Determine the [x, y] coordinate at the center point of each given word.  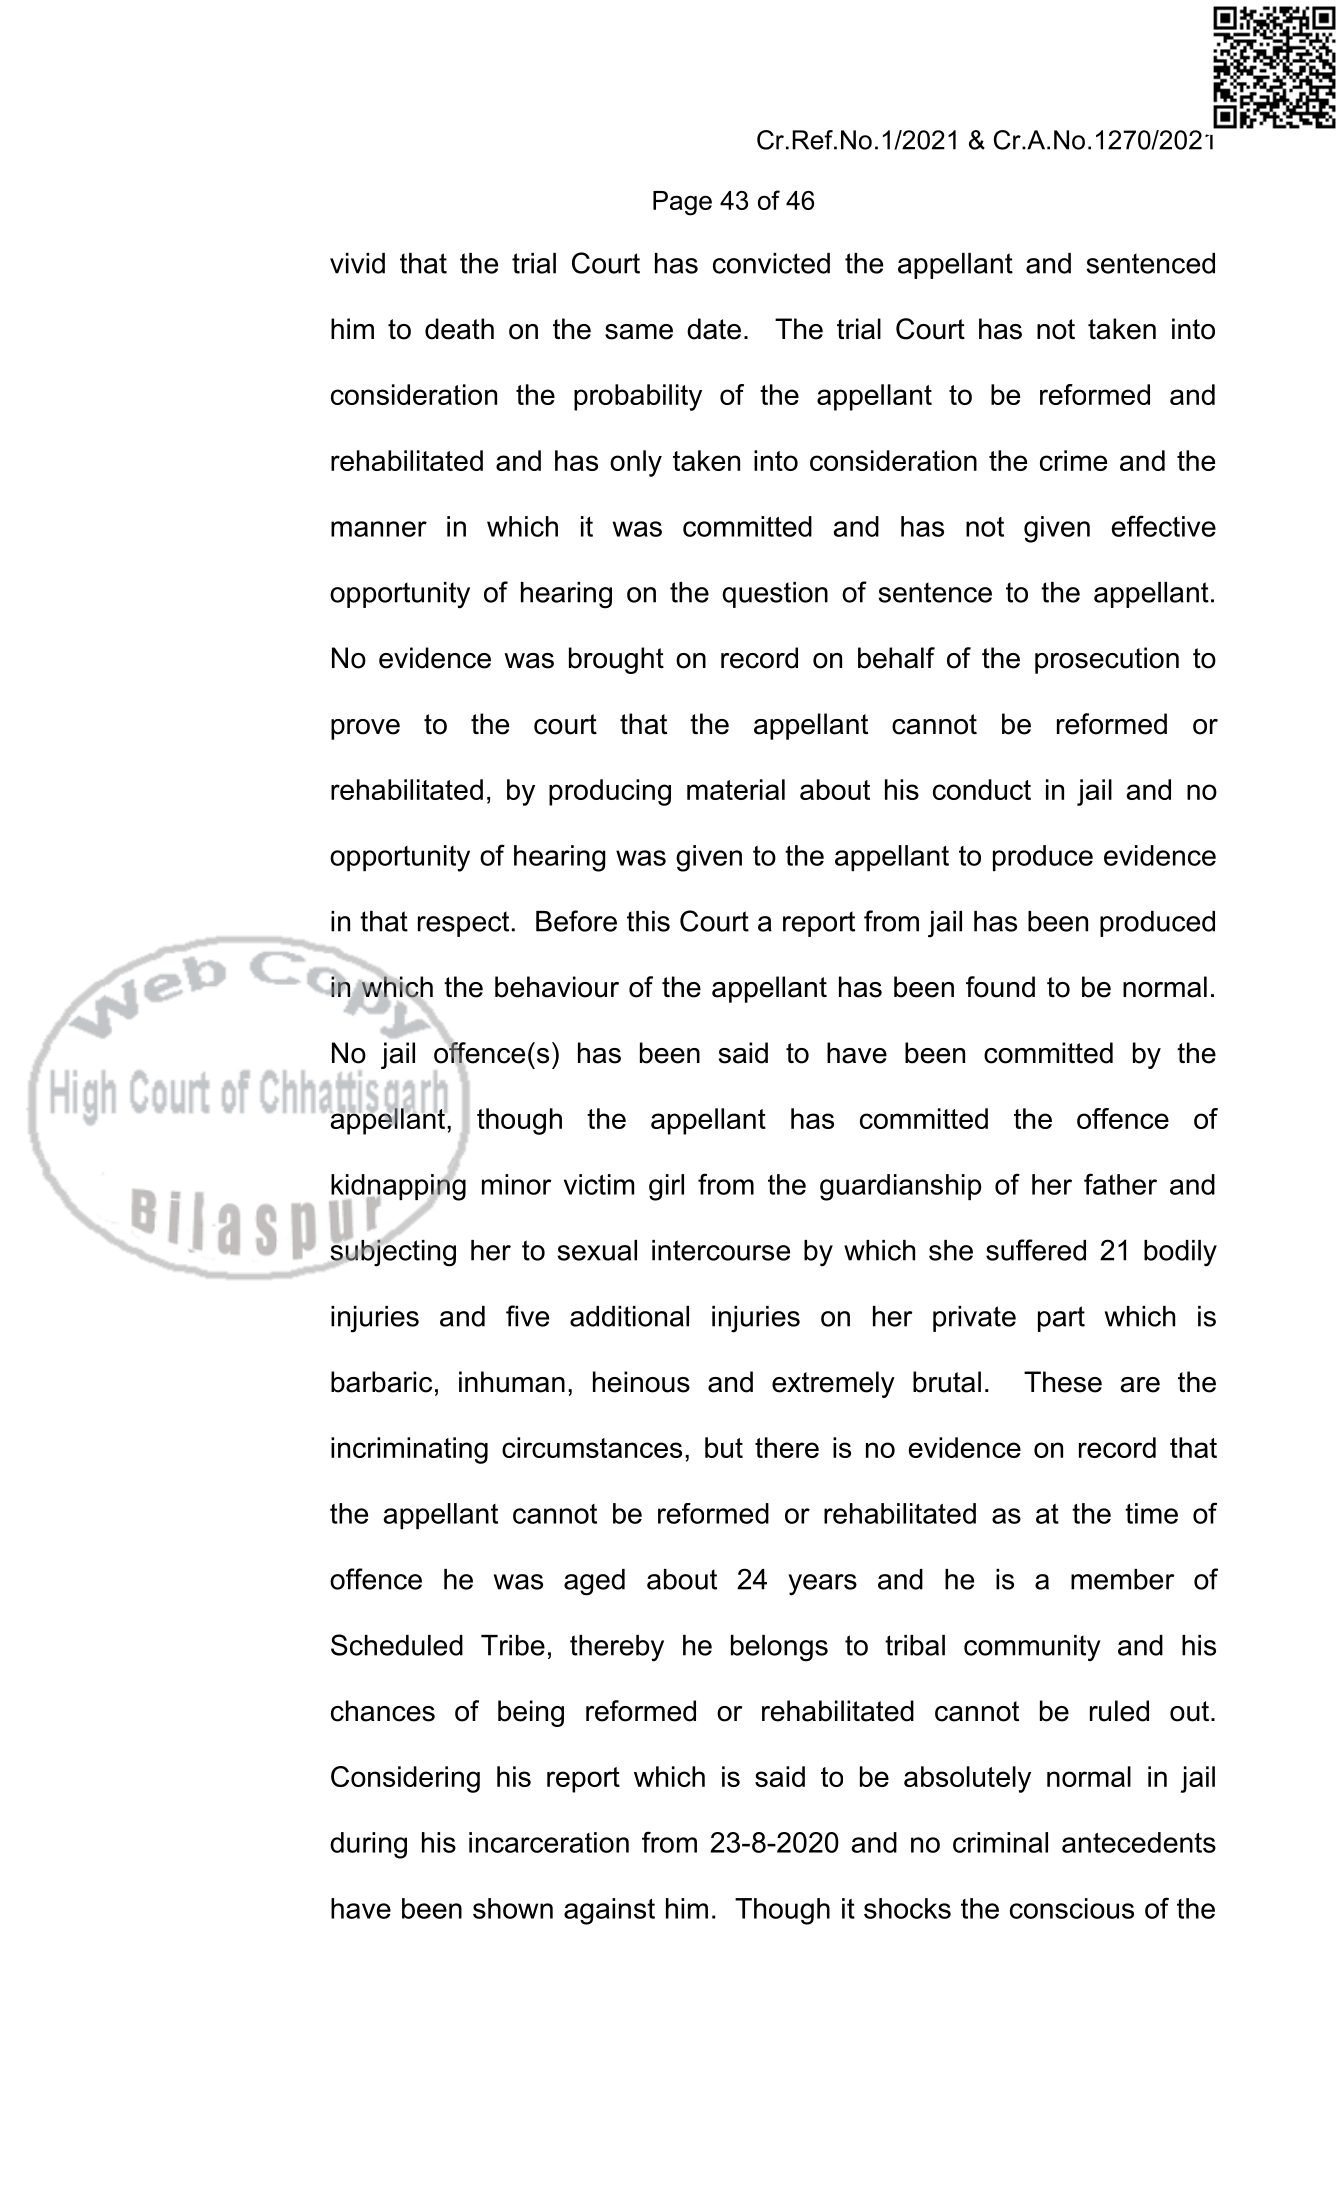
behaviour [557, 987]
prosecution [1107, 660]
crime [1073, 460]
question [775, 595]
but [724, 1447]
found [1000, 987]
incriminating [409, 1450]
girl [666, 1187]
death [459, 329]
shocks [907, 1908]
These [1063, 1382]
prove [365, 729]
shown [513, 1908]
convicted [771, 263]
